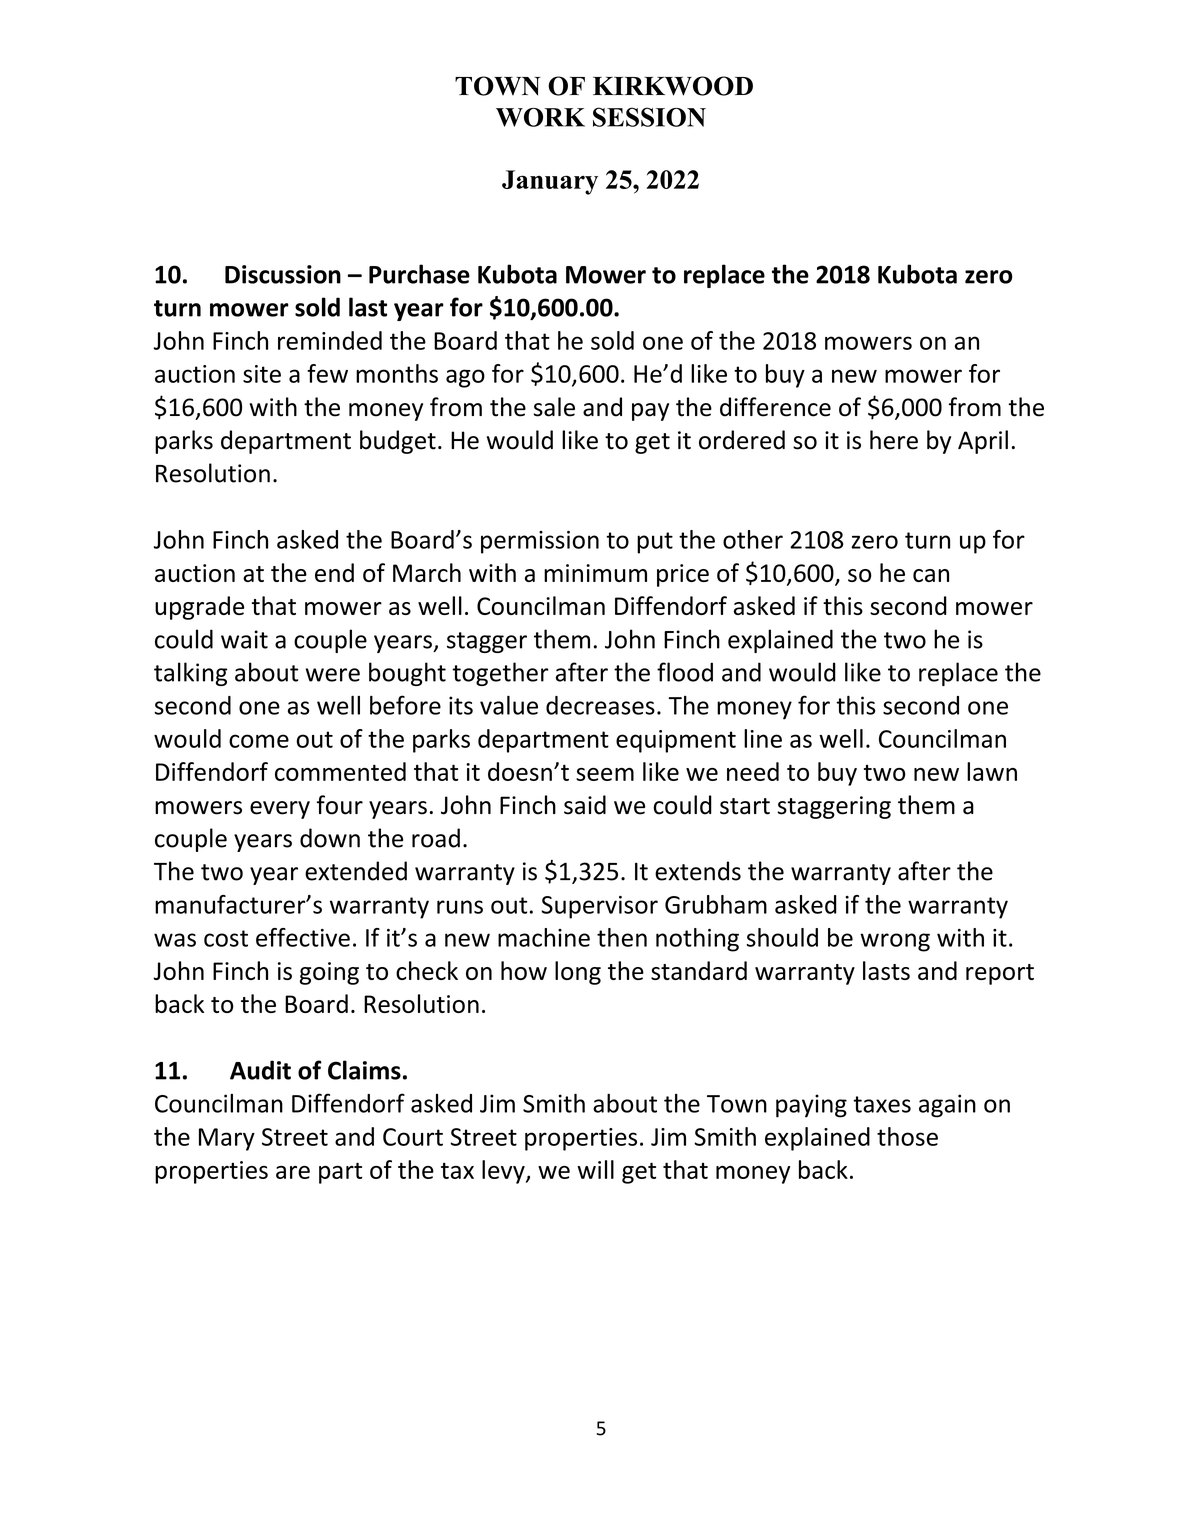 The width and height of the screenshot is (1188, 1537). Describe the element at coordinates (585, 805) in the screenshot. I see `said` at that location.
